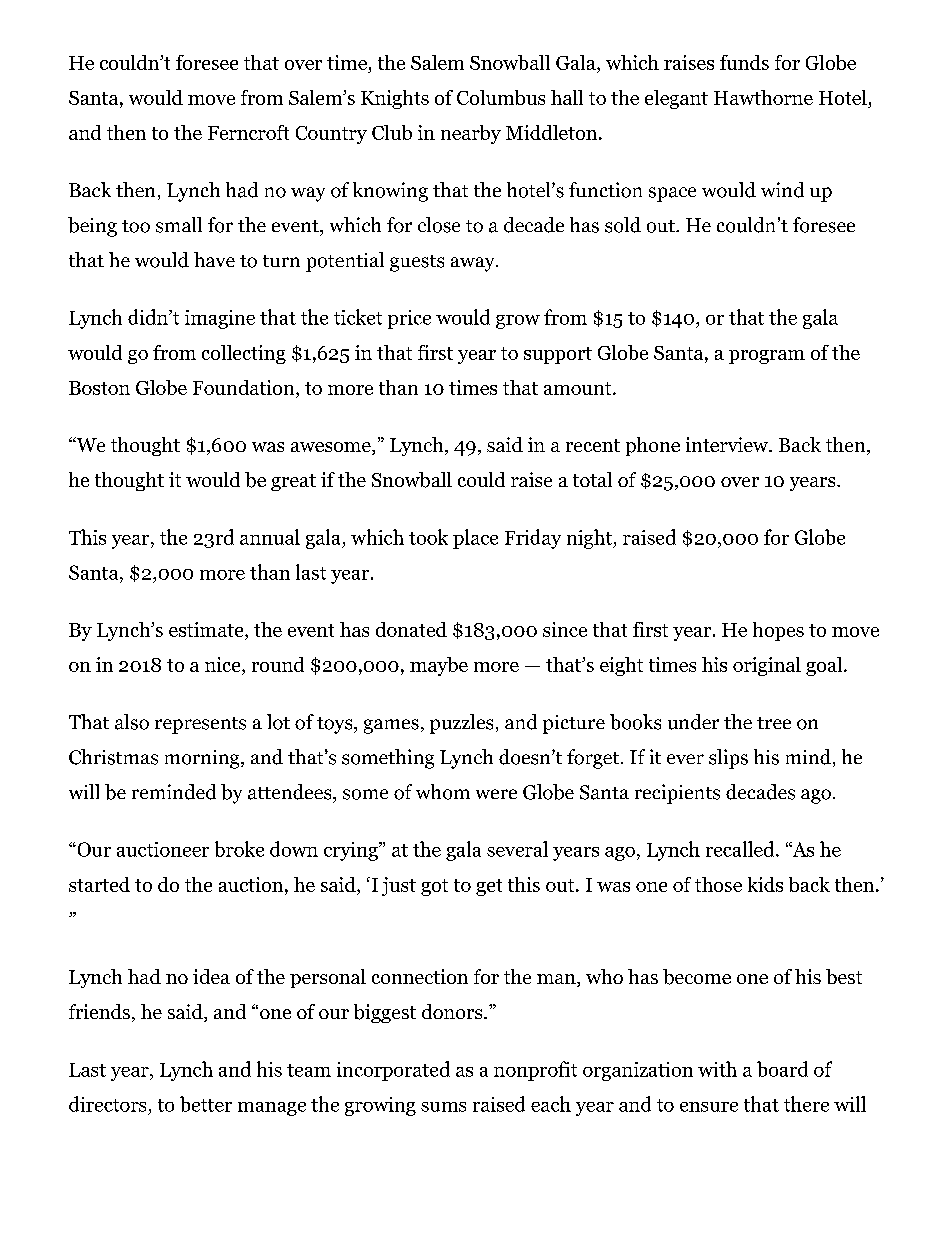 The height and width of the screenshot is (1233, 952). I want to click on better, so click(206, 1104).
